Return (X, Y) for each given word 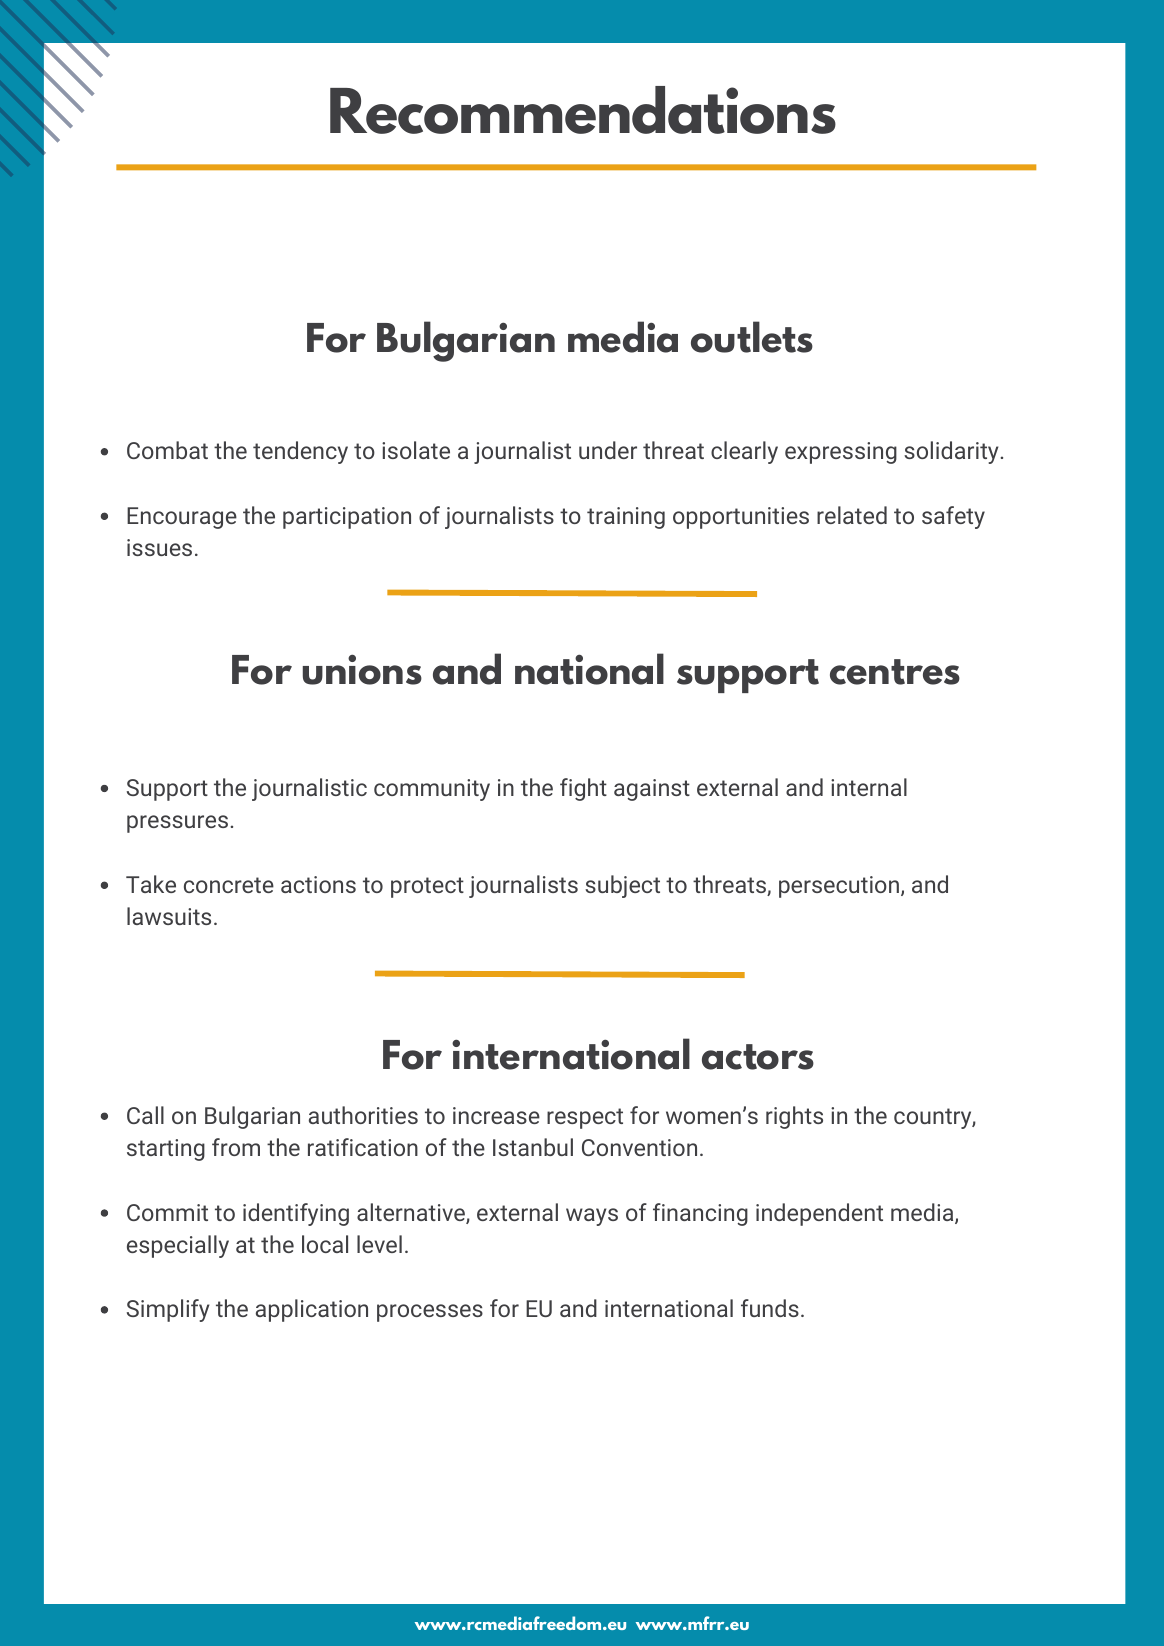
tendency (300, 452)
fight (583, 789)
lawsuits (169, 916)
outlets (752, 337)
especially (178, 1246)
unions (362, 669)
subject (622, 886)
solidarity (951, 452)
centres (895, 672)
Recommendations (583, 110)
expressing (841, 453)
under (608, 450)
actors (758, 1057)
